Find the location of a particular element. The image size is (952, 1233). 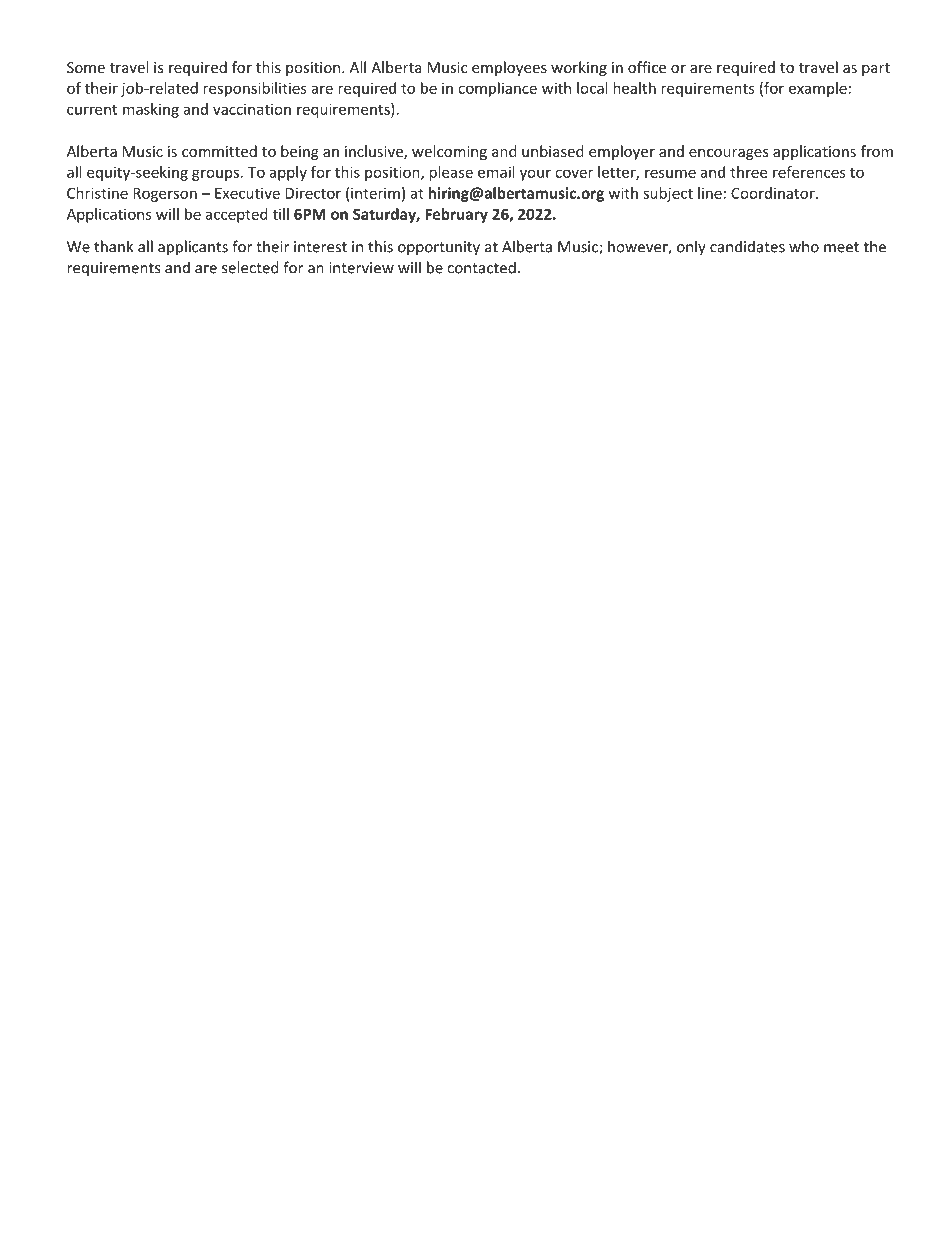

welcoming is located at coordinates (449, 152).
